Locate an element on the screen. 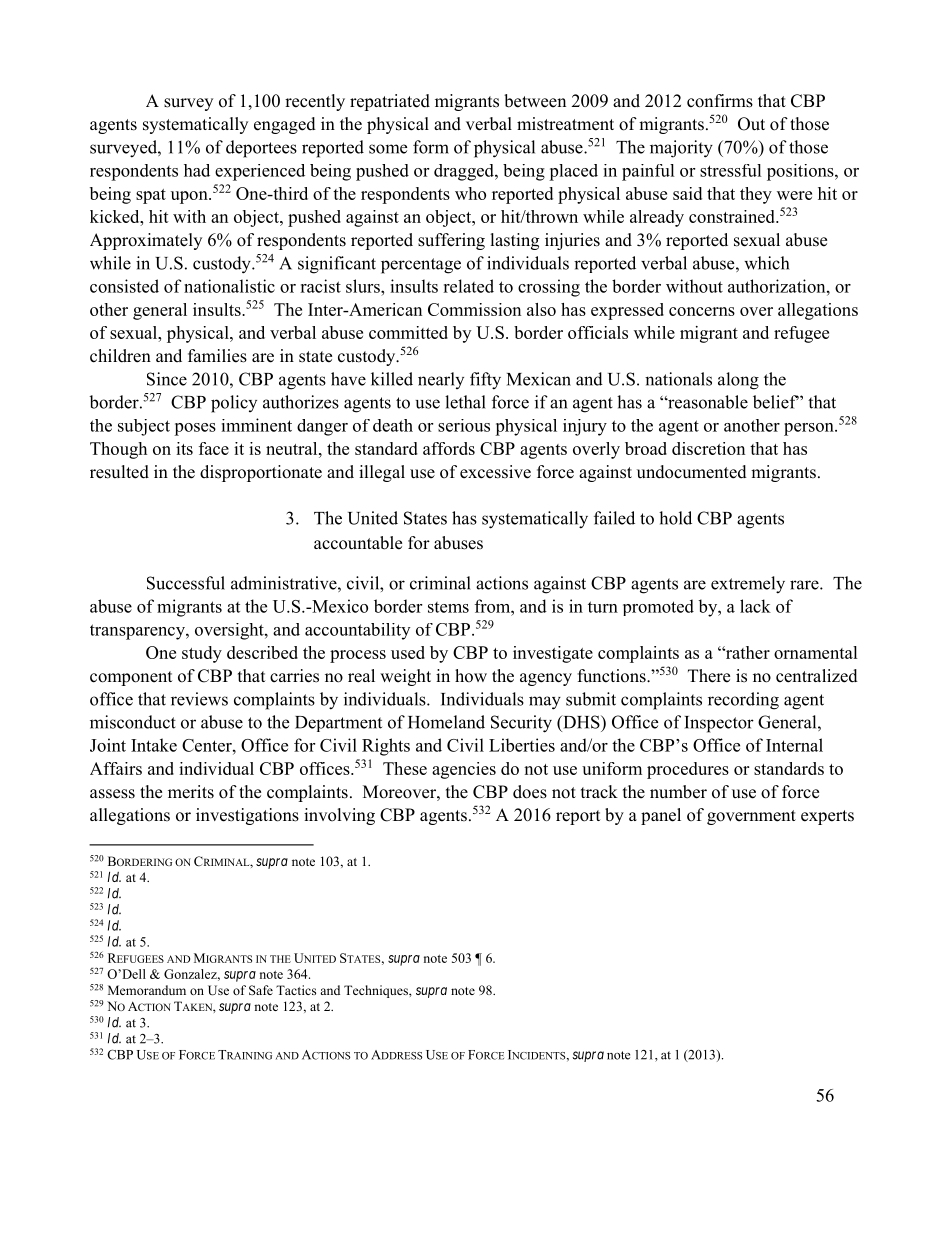 The height and width of the screenshot is (1233, 952). had is located at coordinates (197, 170).
